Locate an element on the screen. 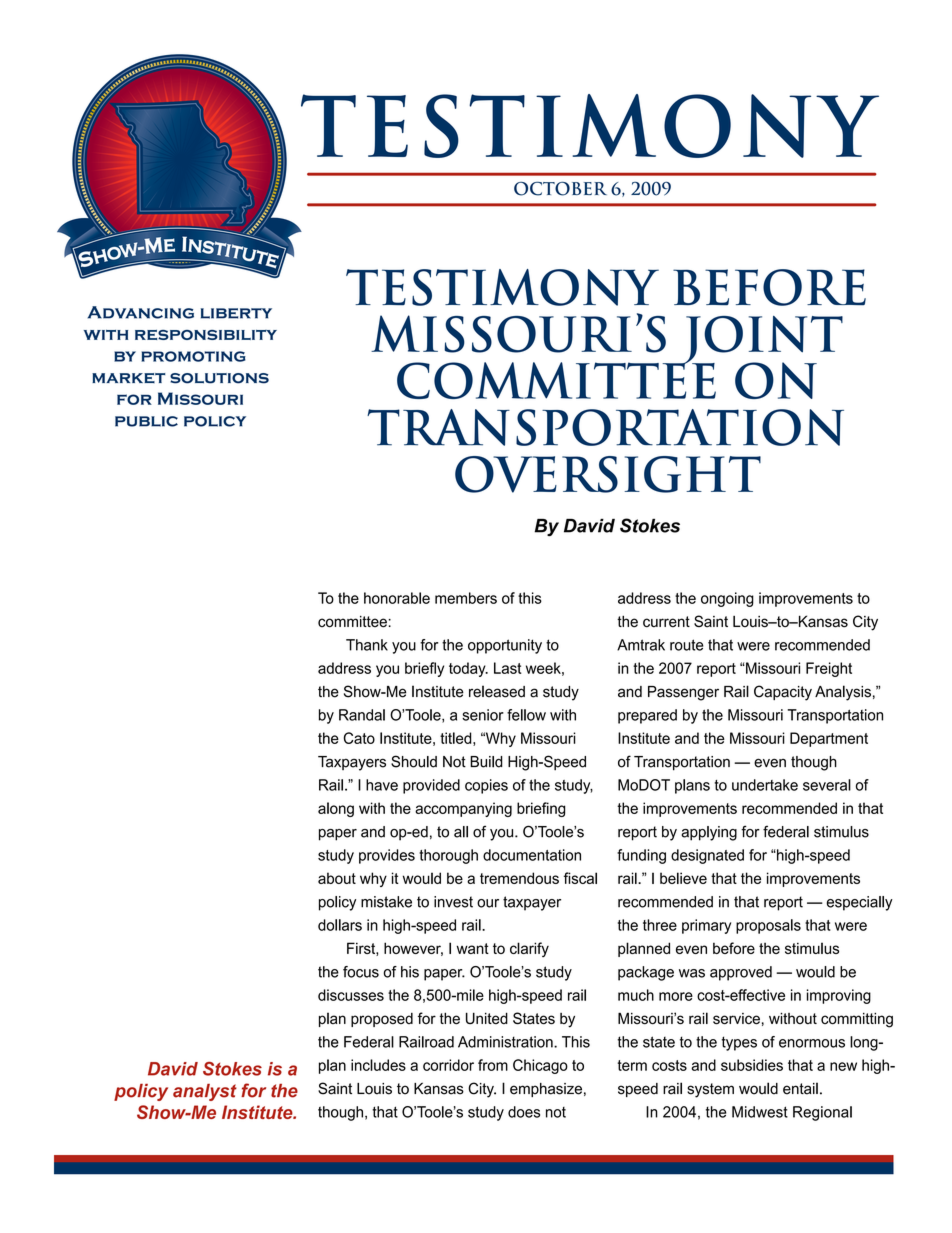 Image resolution: width=952 pixels, height=1233 pixels. ongoing is located at coordinates (727, 599).
